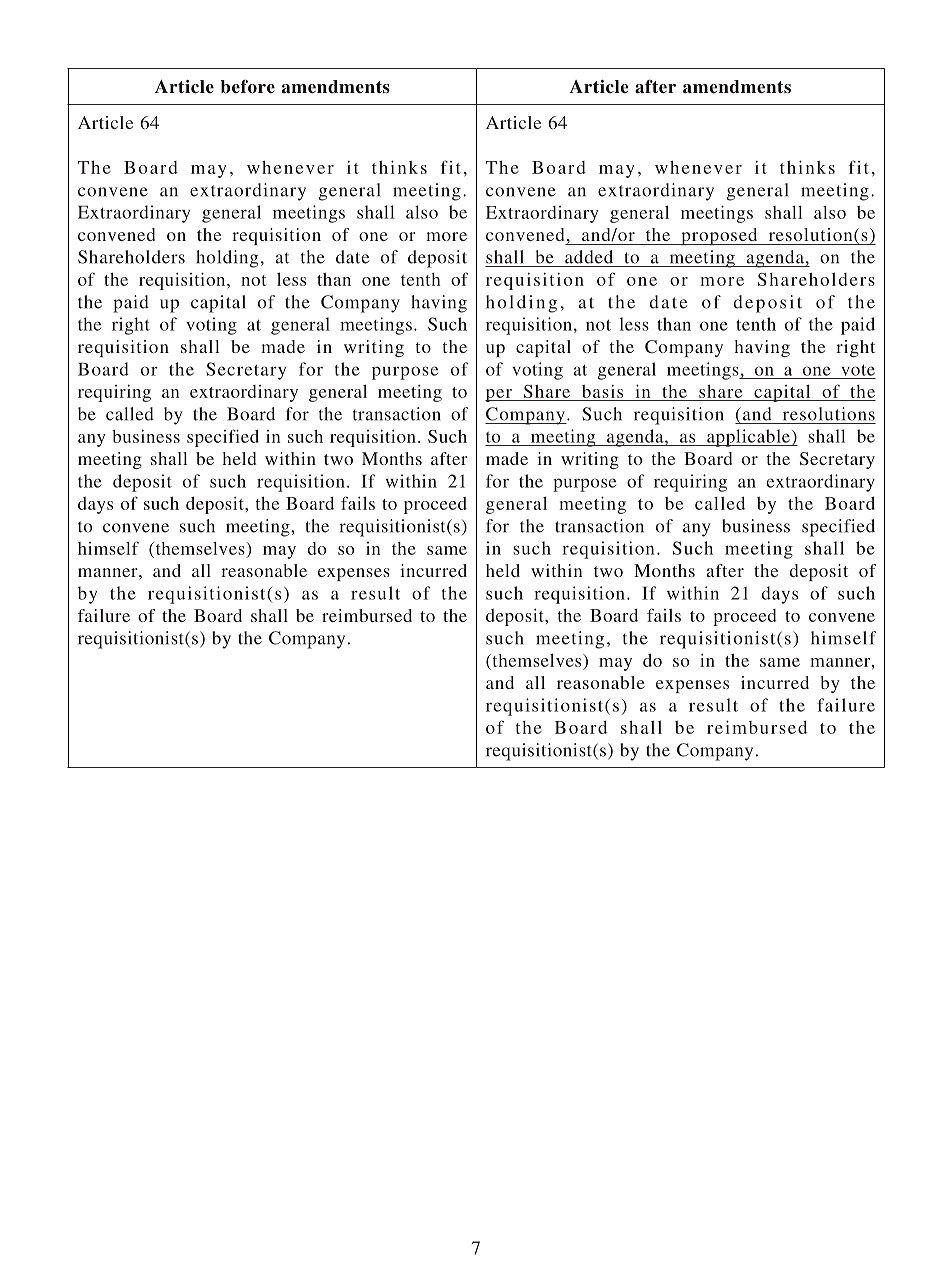 The image size is (952, 1270). I want to click on added, so click(589, 257).
